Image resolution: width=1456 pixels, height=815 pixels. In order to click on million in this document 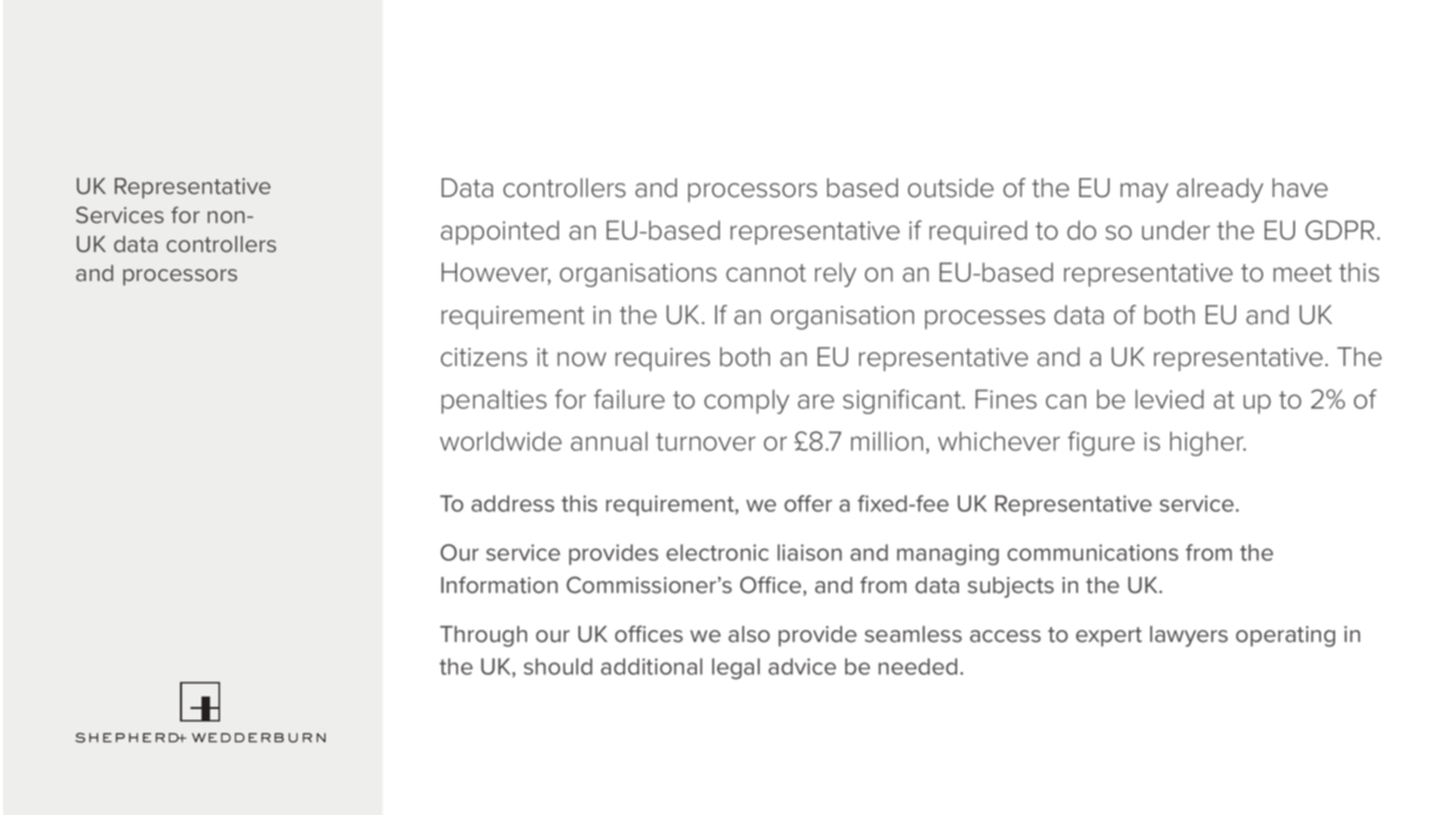, I will do `click(887, 441)`.
